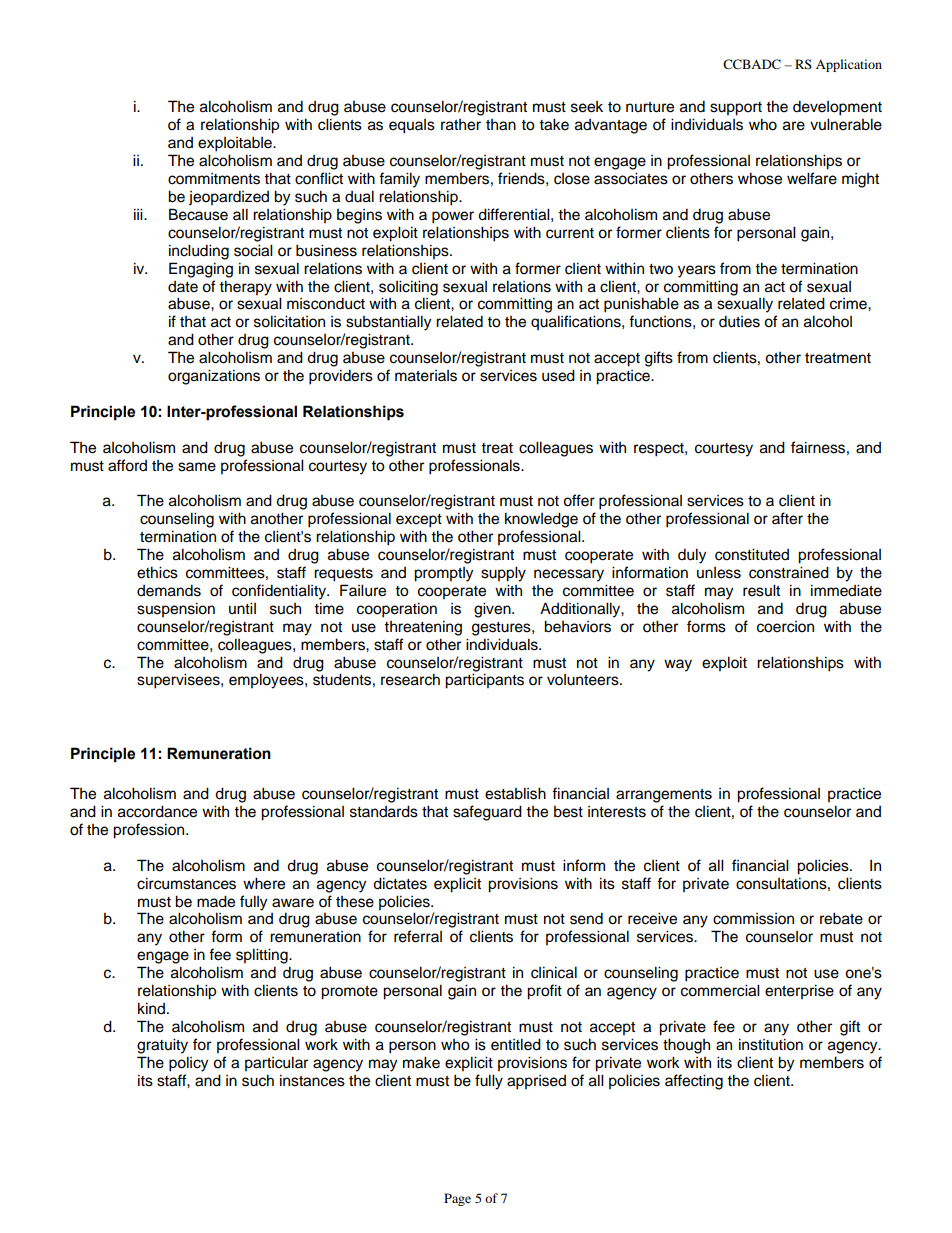 The width and height of the screenshot is (952, 1233). I want to click on than, so click(501, 125).
